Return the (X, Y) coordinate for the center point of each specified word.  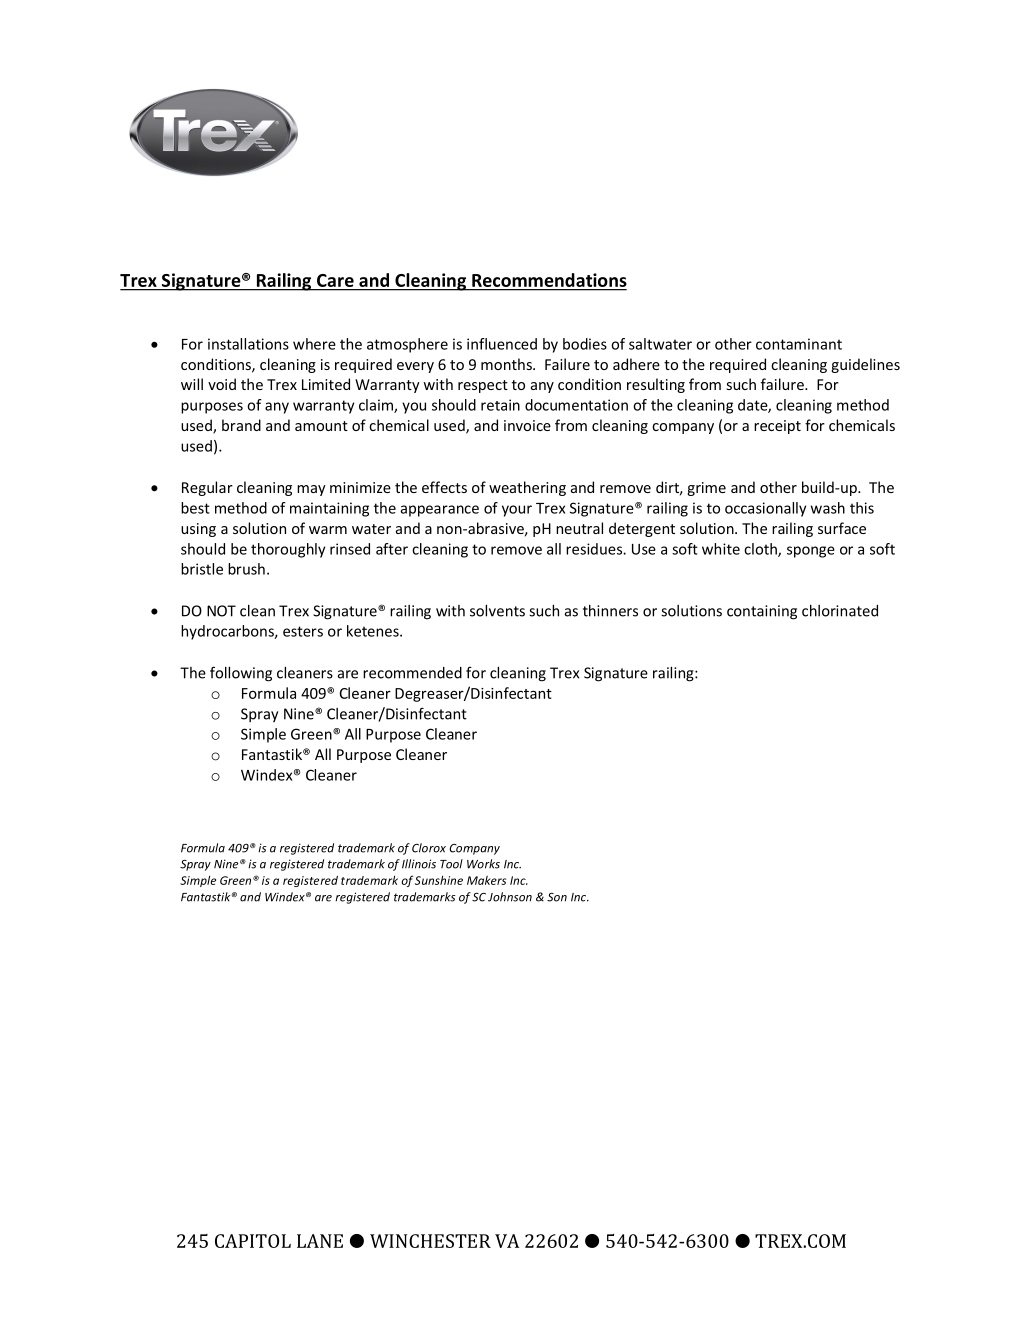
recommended (412, 673)
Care (335, 280)
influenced (502, 344)
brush (246, 569)
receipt (777, 427)
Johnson (510, 897)
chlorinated (840, 611)
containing (762, 612)
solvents (497, 611)
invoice (527, 425)
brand (241, 425)
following (241, 674)
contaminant (799, 344)
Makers (486, 880)
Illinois (419, 864)
